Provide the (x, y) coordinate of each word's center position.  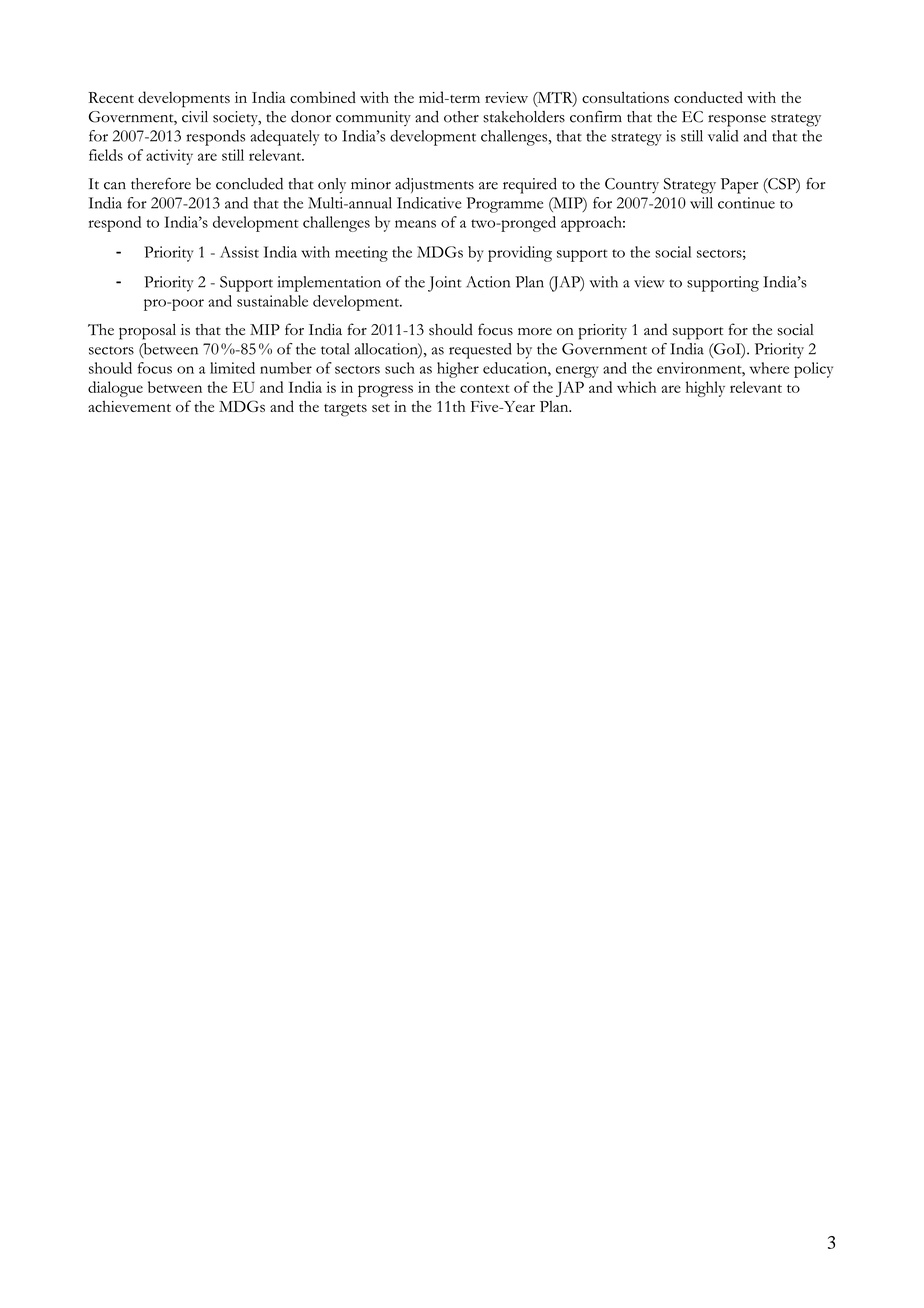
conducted (708, 97)
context (485, 389)
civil (195, 117)
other (461, 117)
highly (705, 389)
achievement (129, 406)
